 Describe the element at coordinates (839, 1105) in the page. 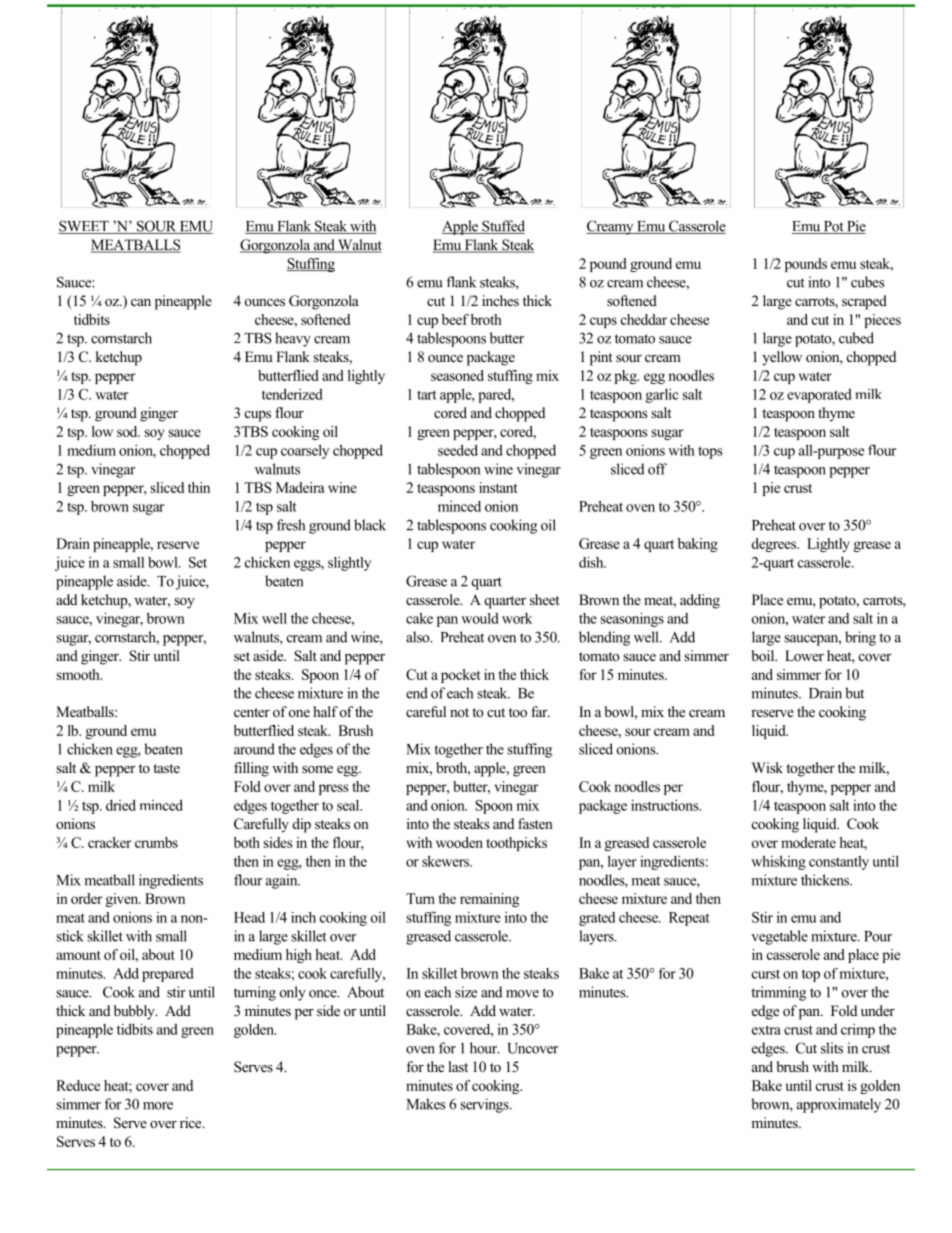

I see `approximately` at that location.
